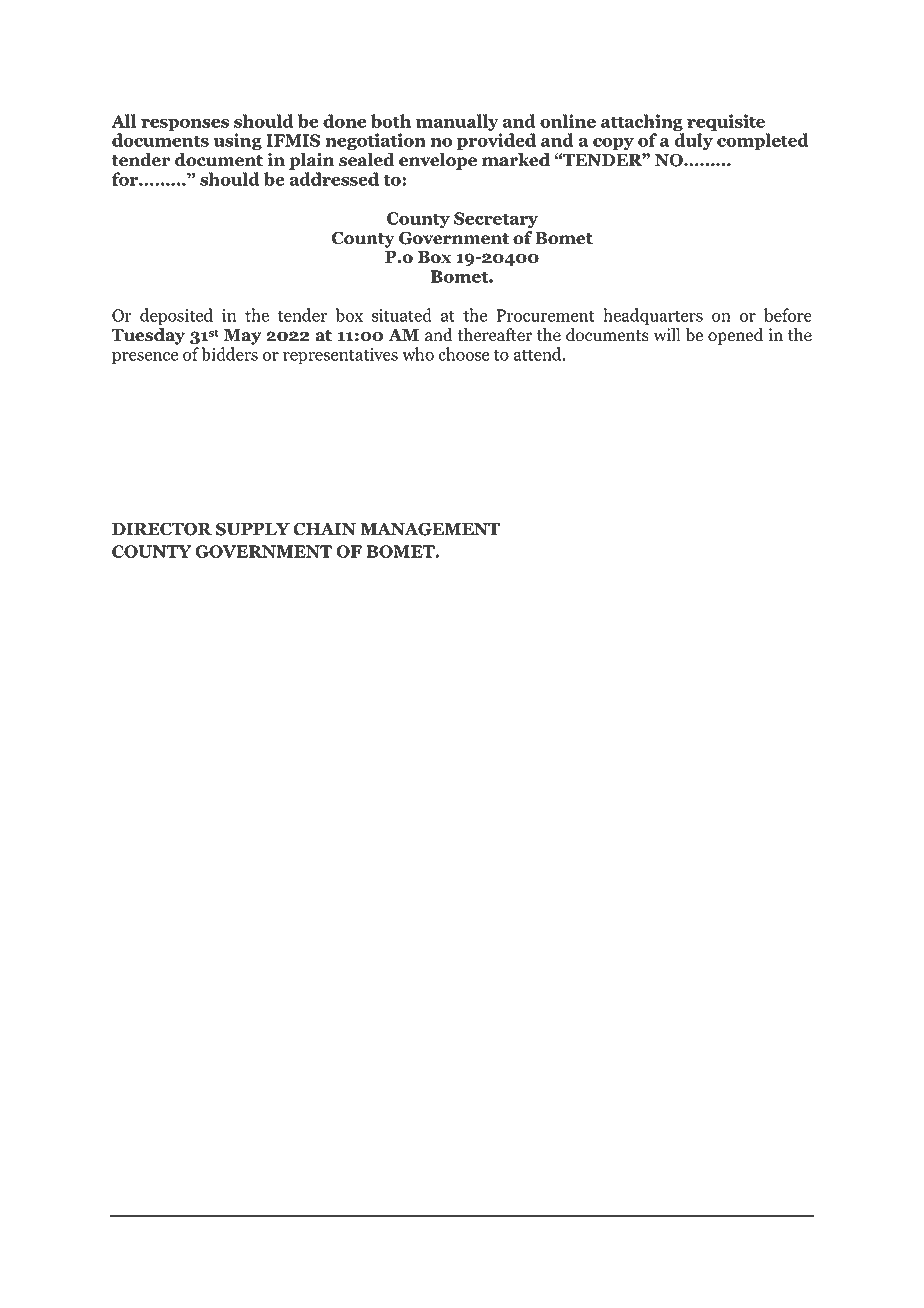 The height and width of the page is (1308, 924). What do you see at coordinates (237, 142) in the page?
I see `using` at bounding box center [237, 142].
